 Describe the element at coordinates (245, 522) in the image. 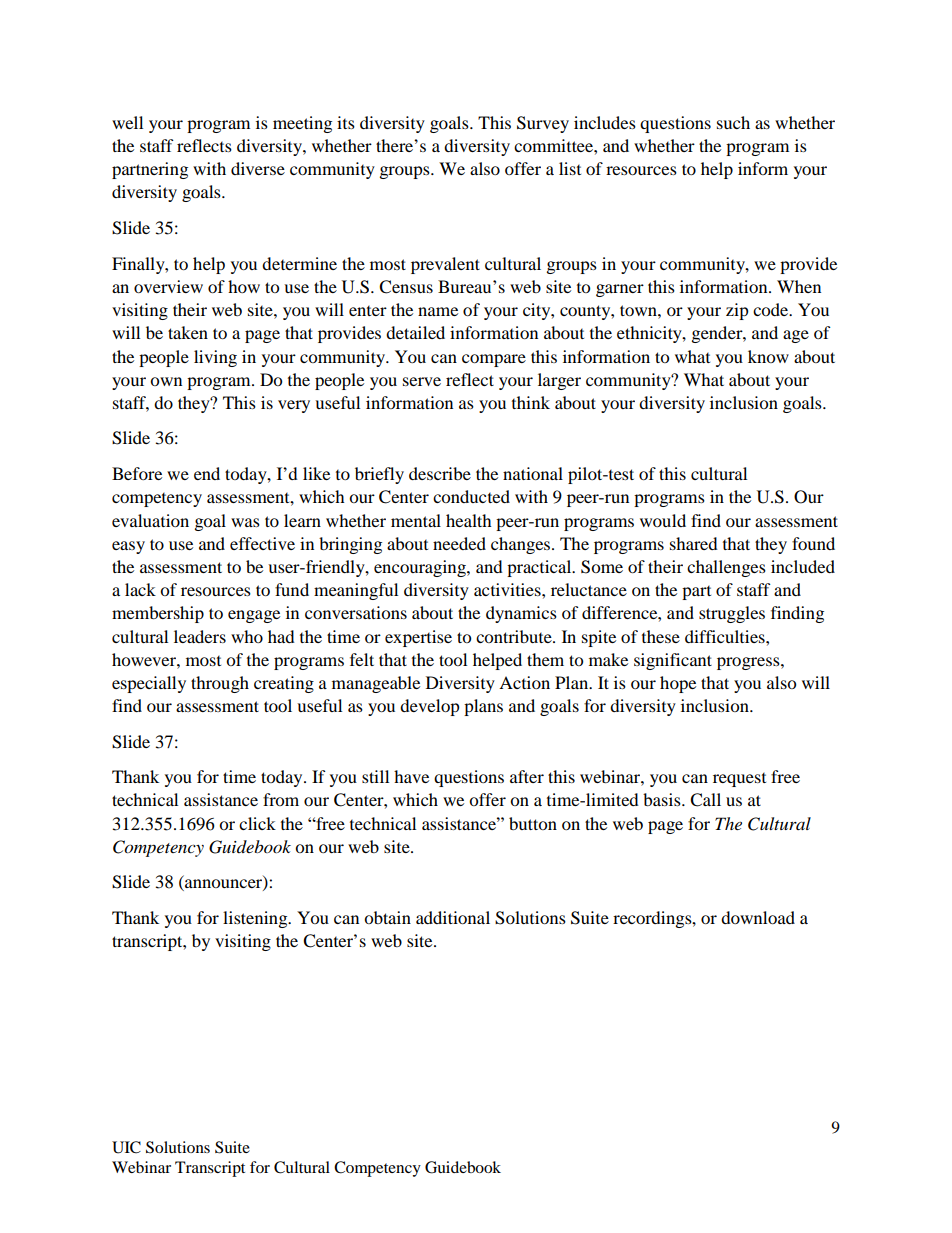

I see `was` at that location.
